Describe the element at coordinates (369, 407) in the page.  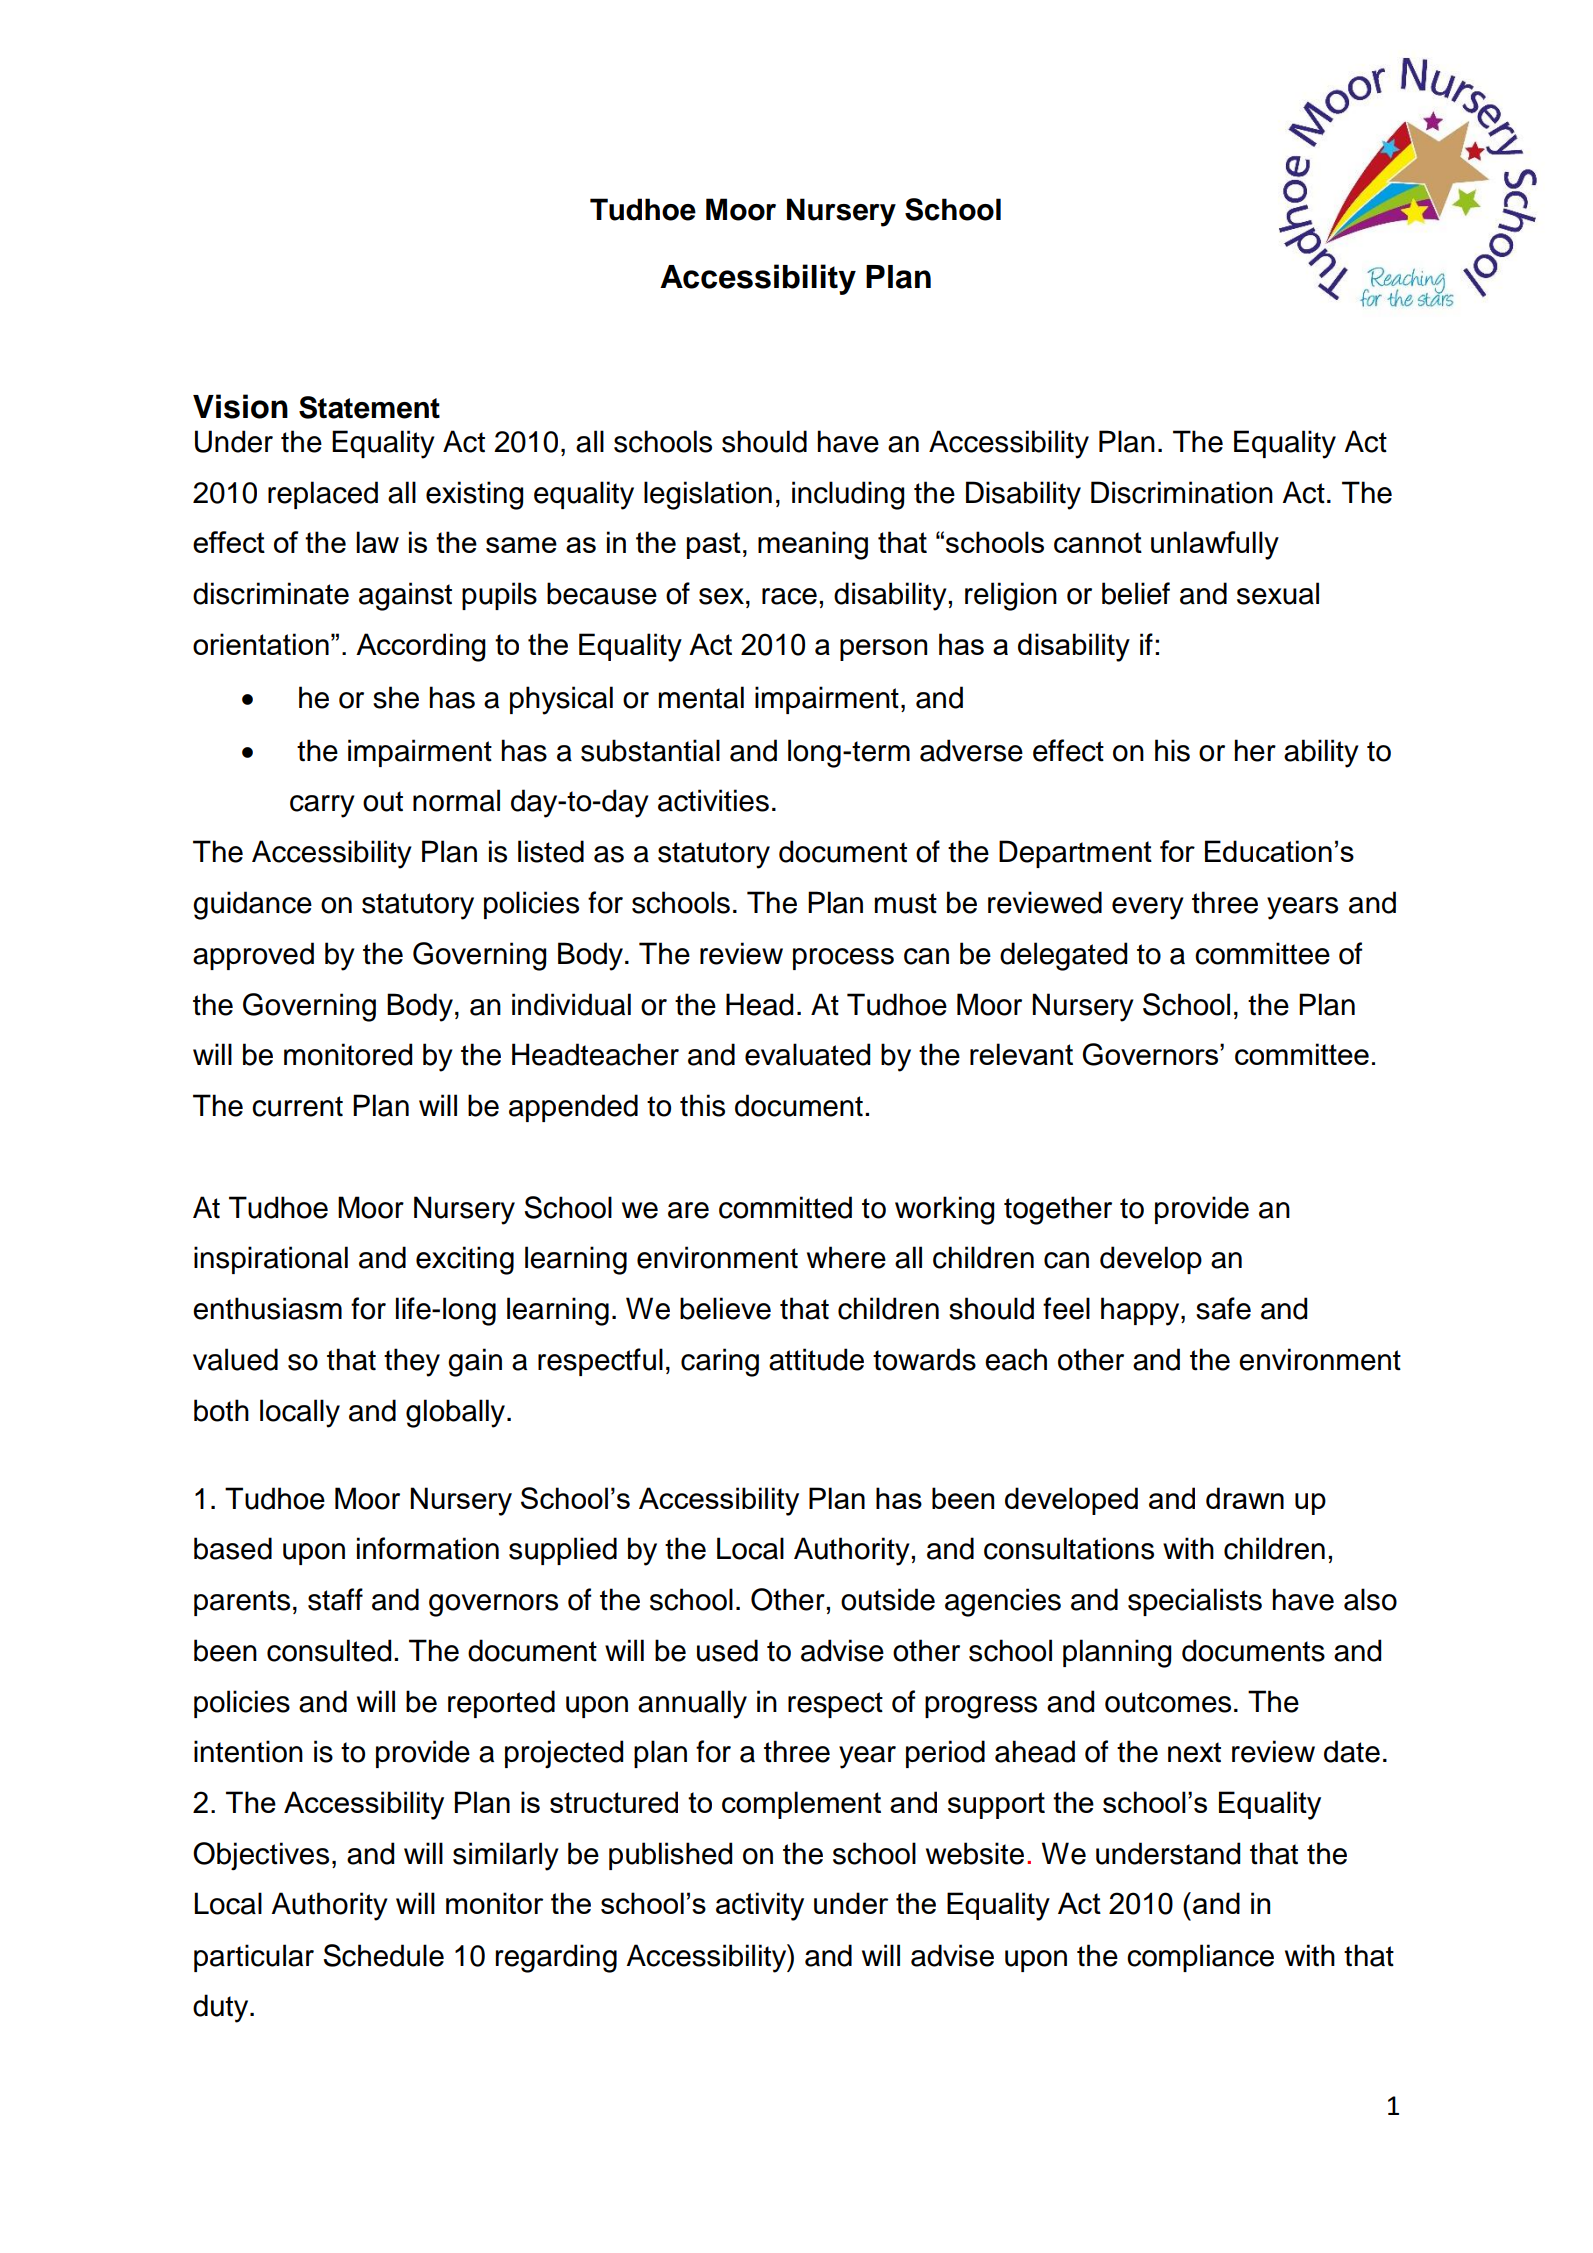
I see `Statement` at that location.
